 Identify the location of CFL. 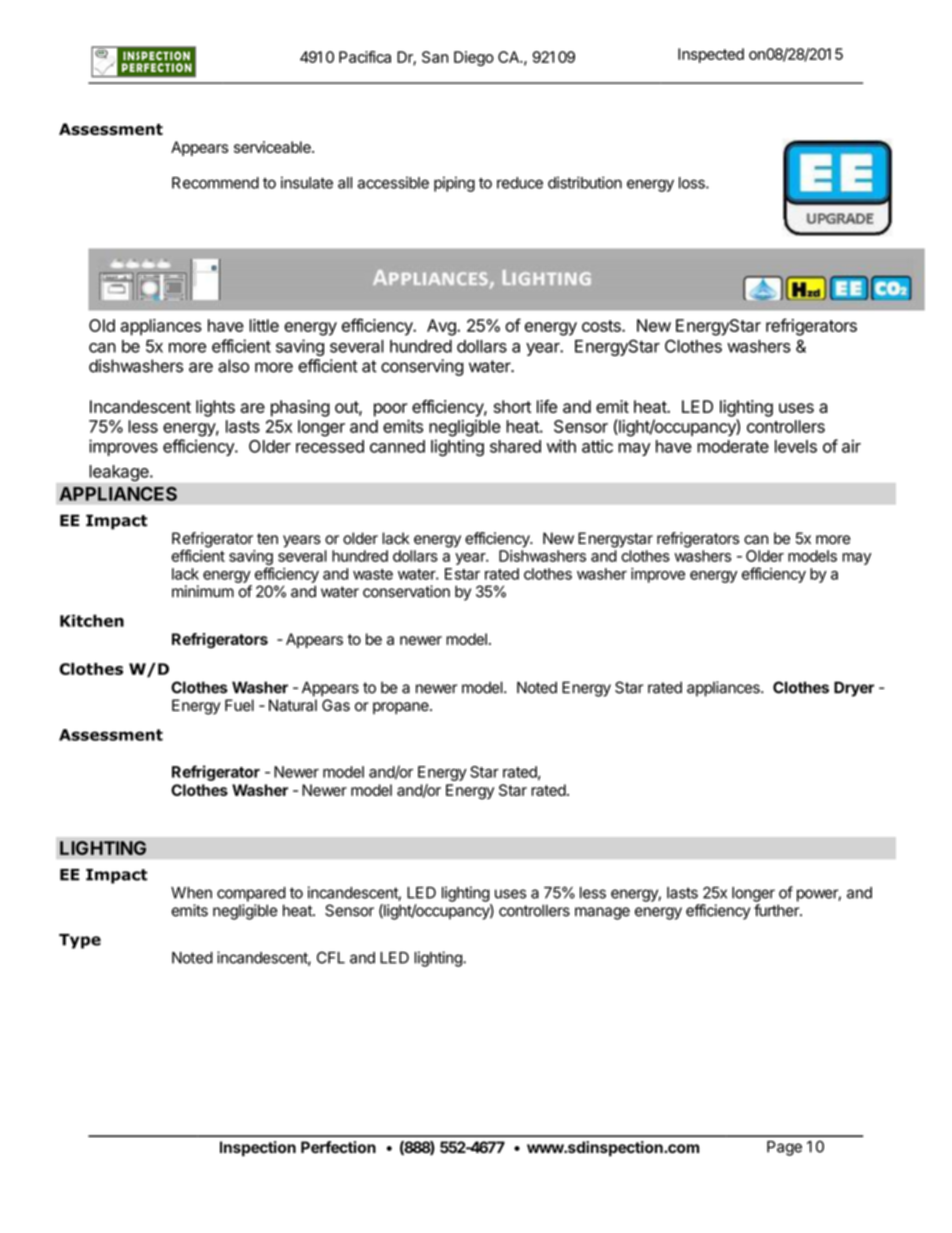
(331, 957).
